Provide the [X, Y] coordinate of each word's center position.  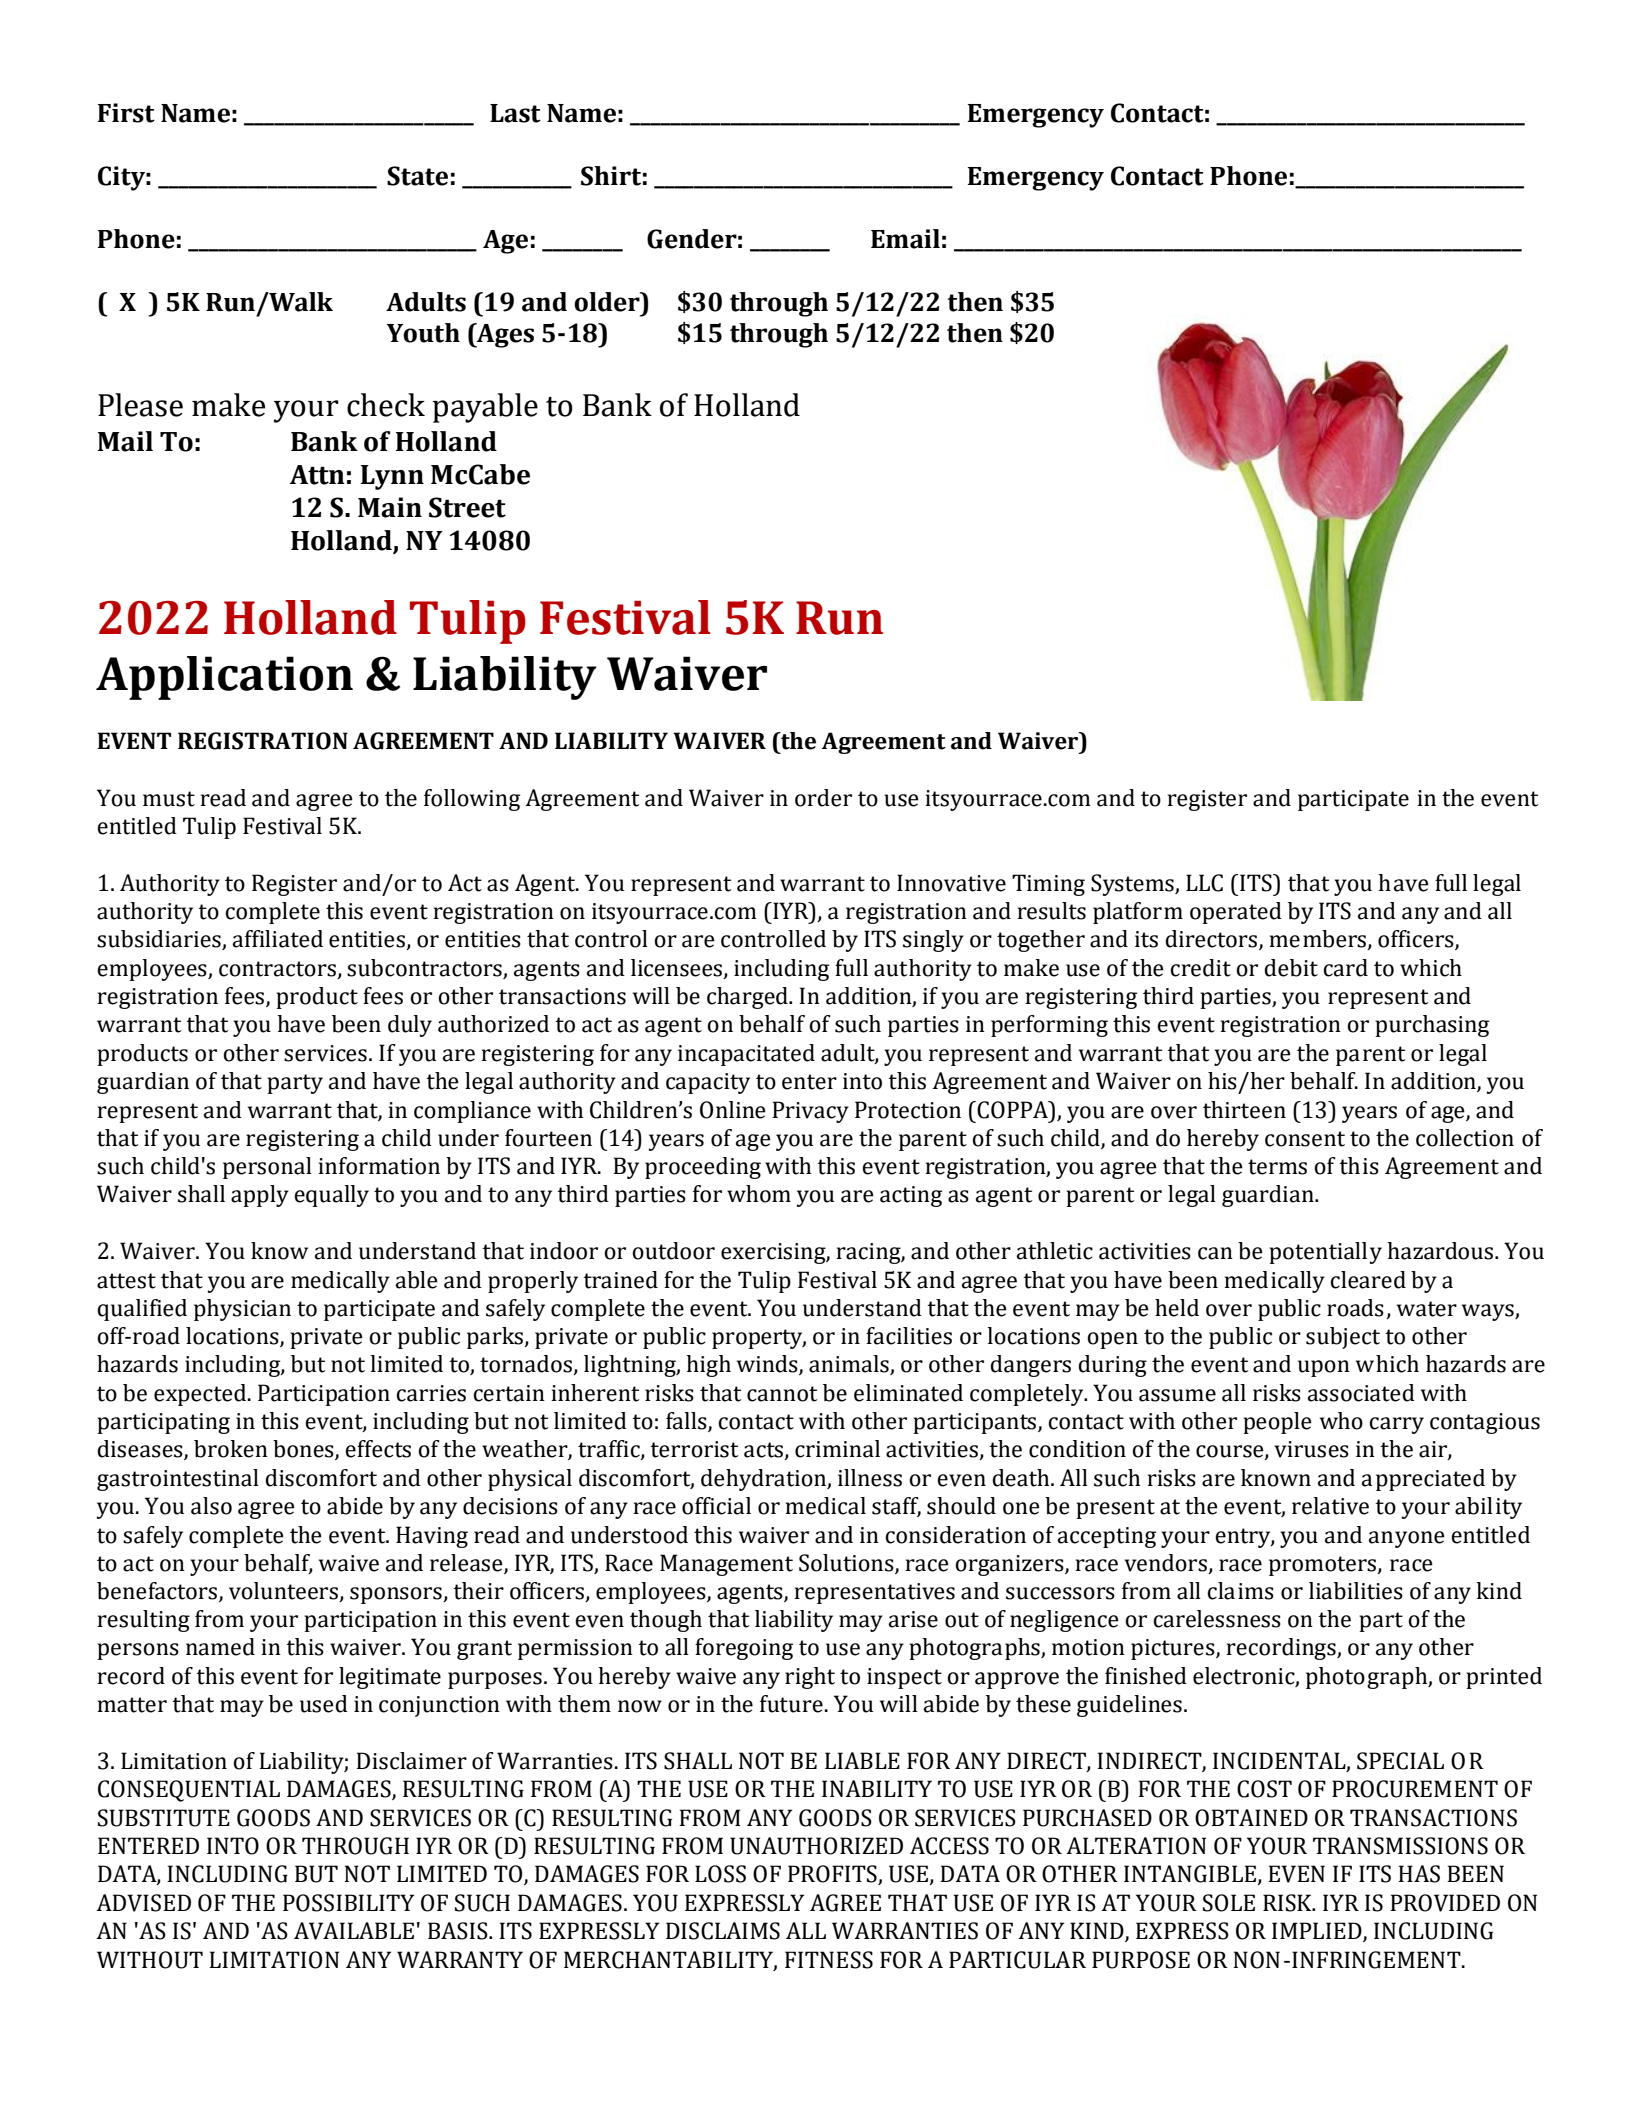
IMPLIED [1318, 1932]
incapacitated [746, 1055]
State [417, 176]
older [608, 302]
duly [410, 1026]
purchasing [1432, 1026]
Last [515, 113]
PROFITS [833, 1875]
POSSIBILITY [348, 1903]
